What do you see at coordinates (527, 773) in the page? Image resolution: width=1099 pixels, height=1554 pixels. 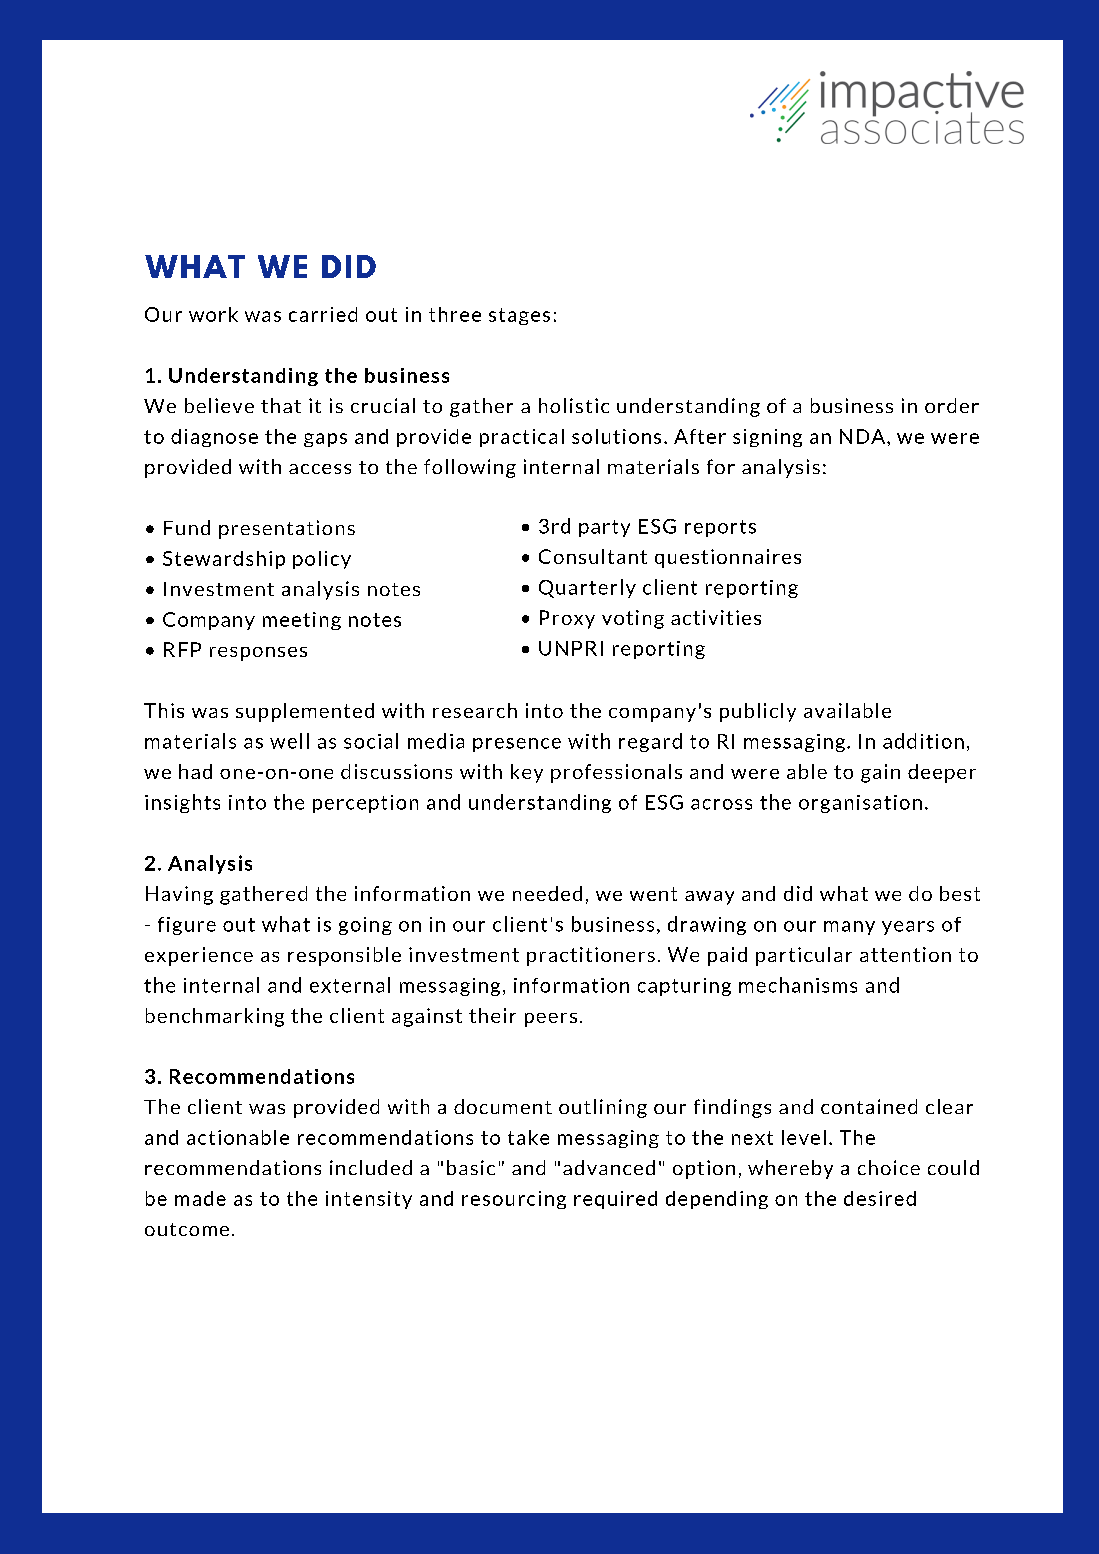 I see `key` at bounding box center [527, 773].
